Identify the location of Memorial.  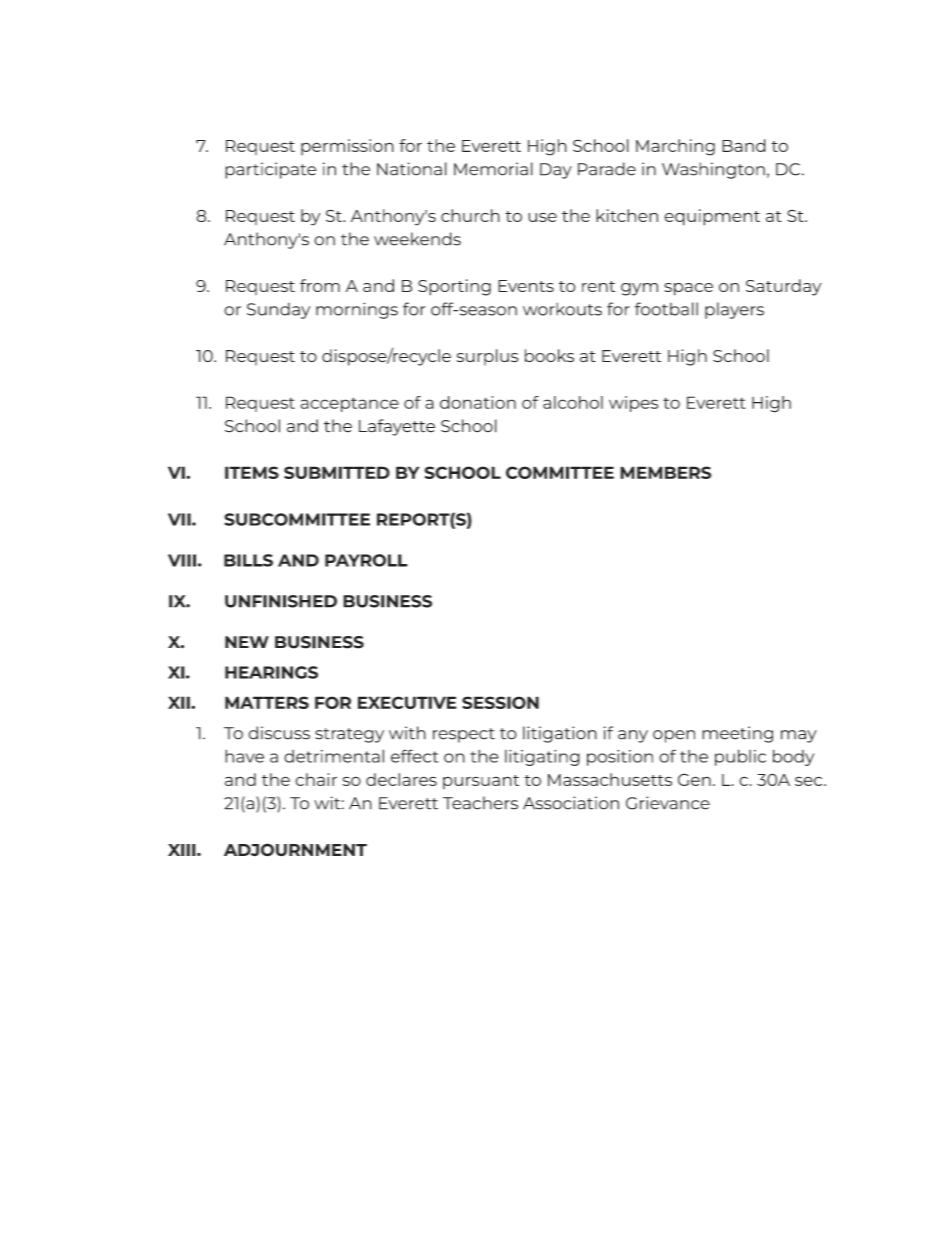
(493, 169).
